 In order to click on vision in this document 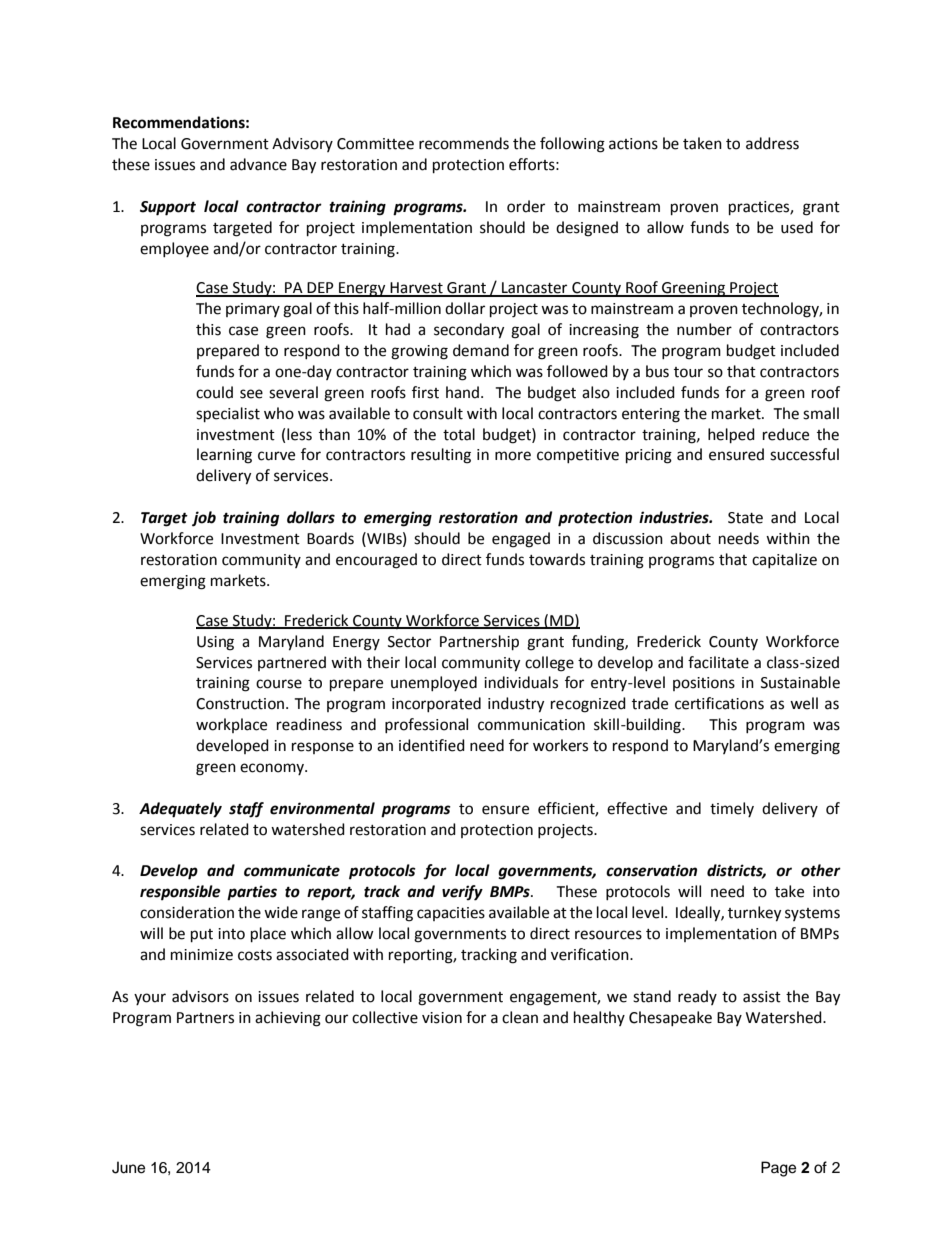, I will do `click(442, 1018)`.
